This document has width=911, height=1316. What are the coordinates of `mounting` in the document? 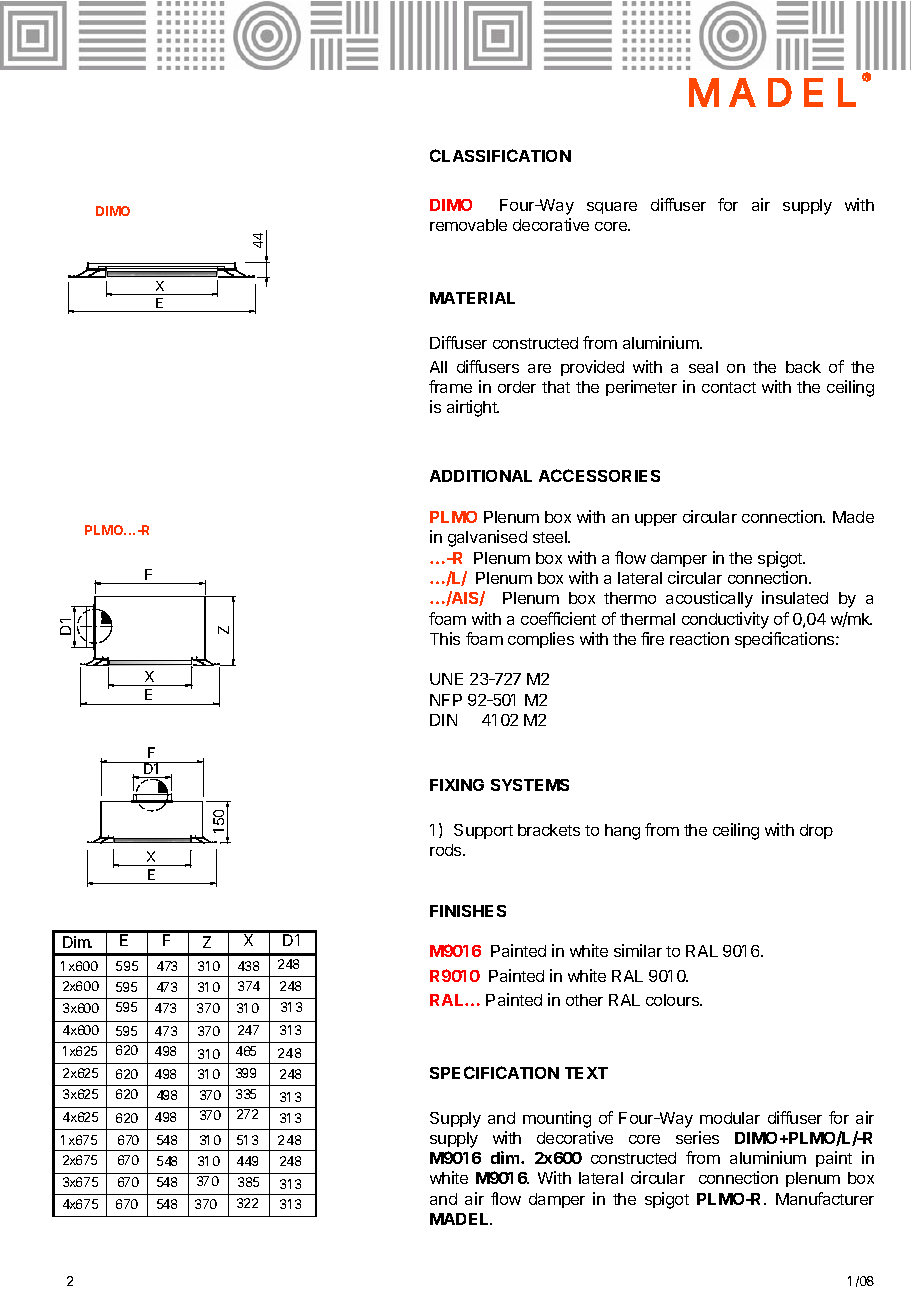 It's located at (557, 1119).
